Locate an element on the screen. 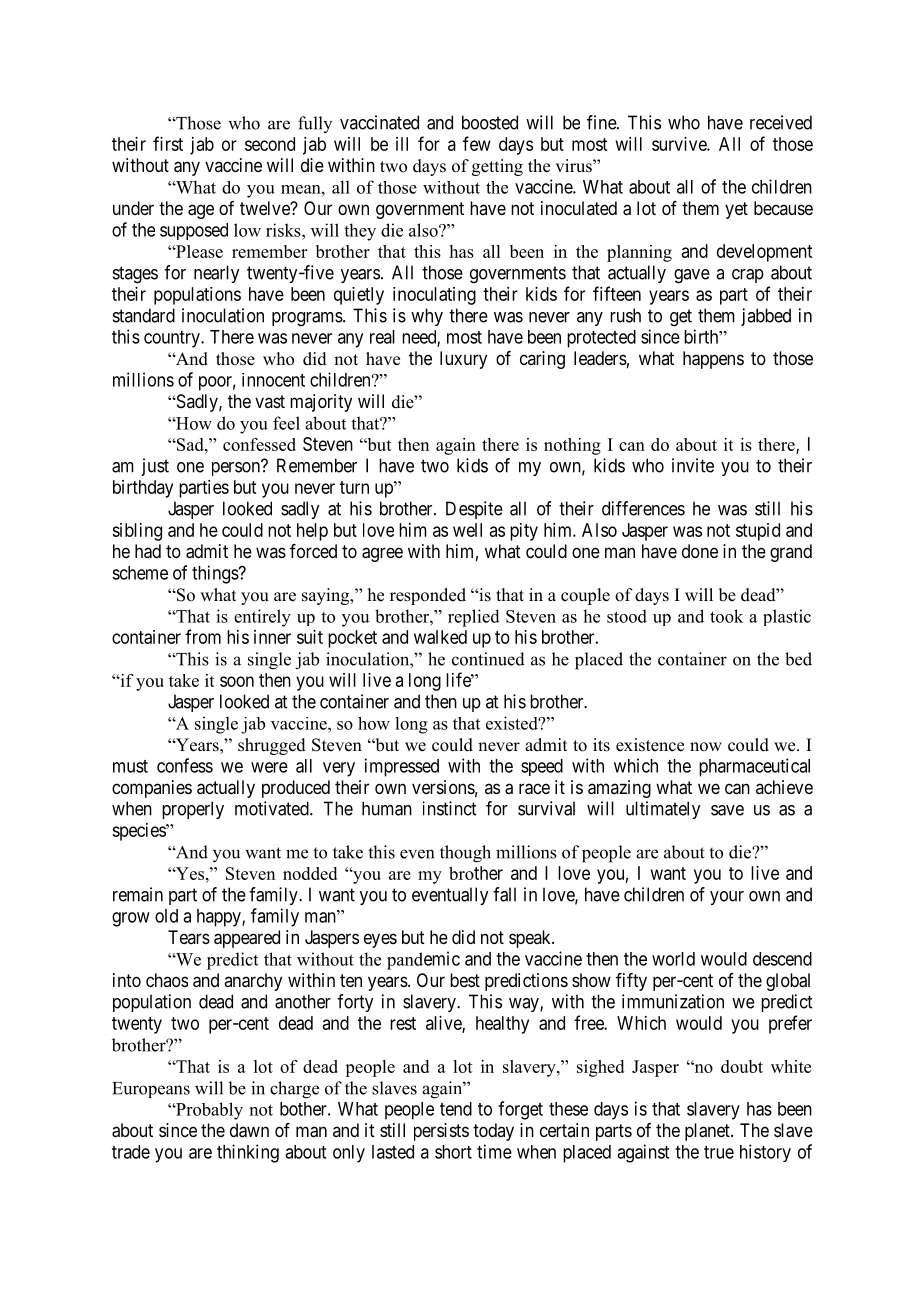 This screenshot has width=924, height=1308. happy is located at coordinates (220, 918).
